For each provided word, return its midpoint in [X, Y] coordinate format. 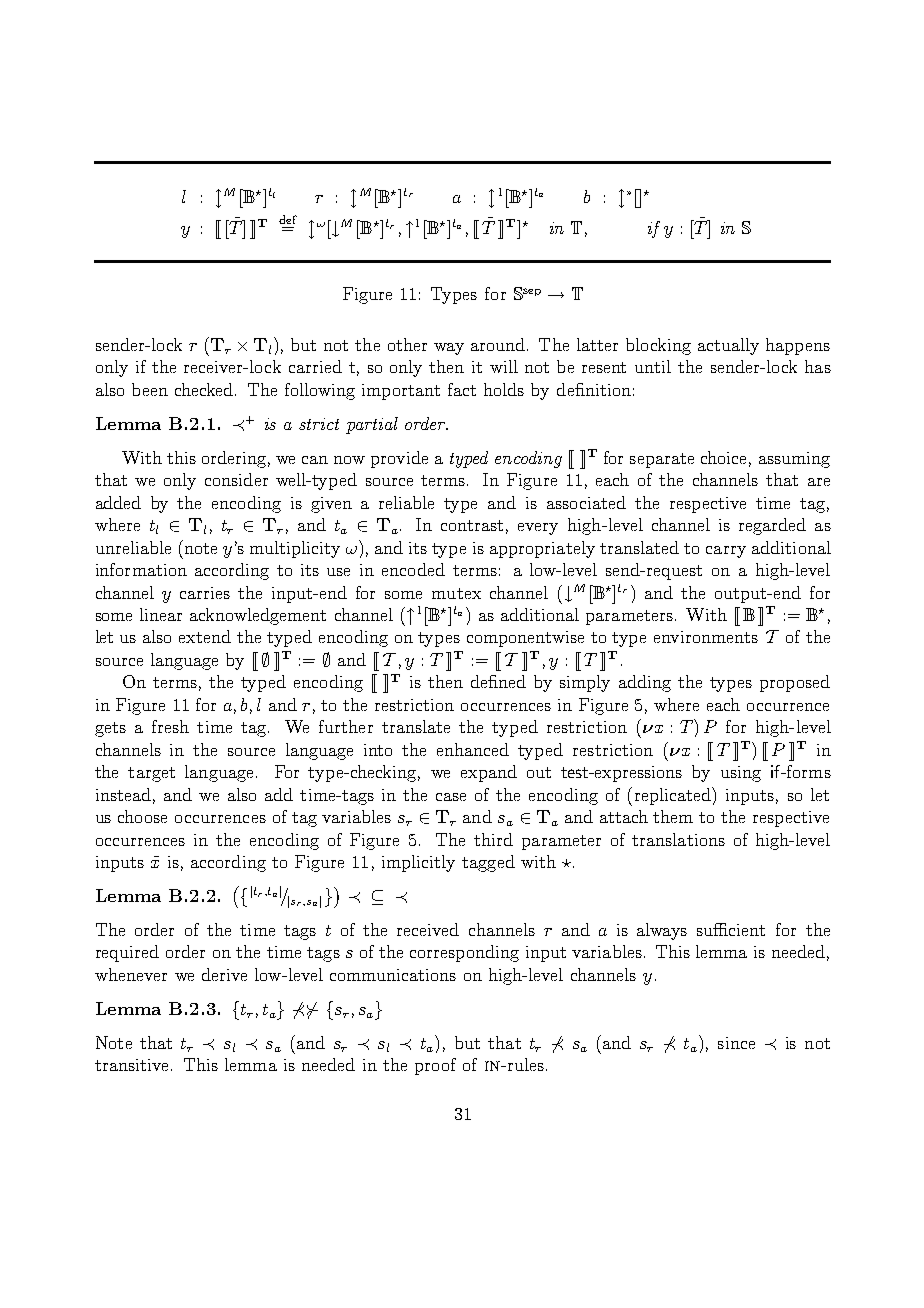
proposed [795, 683]
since [736, 1043]
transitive [131, 1065]
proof [435, 1066]
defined [498, 681]
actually [728, 346]
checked [205, 389]
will [504, 366]
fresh [170, 726]
